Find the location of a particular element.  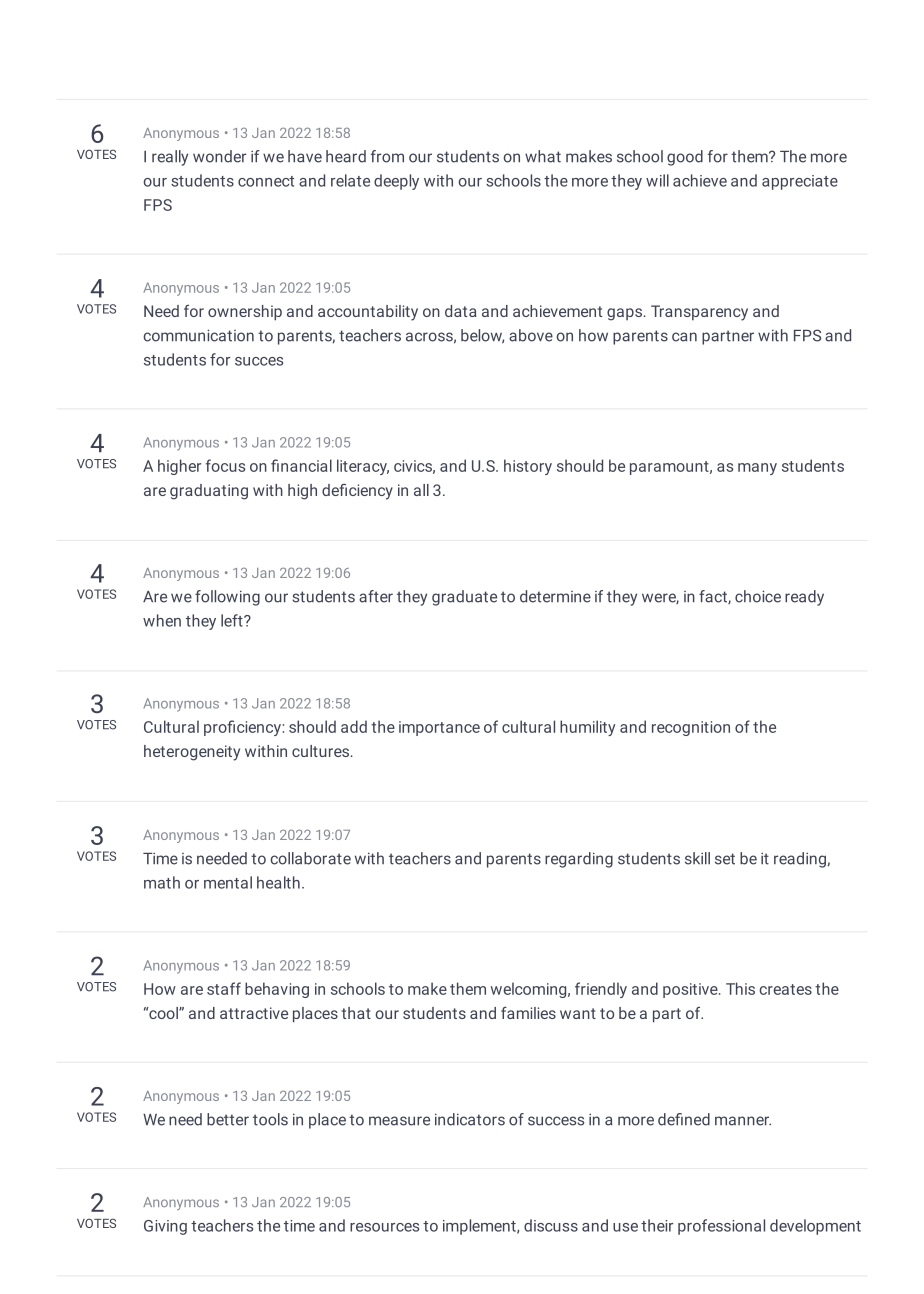

many is located at coordinates (757, 469).
